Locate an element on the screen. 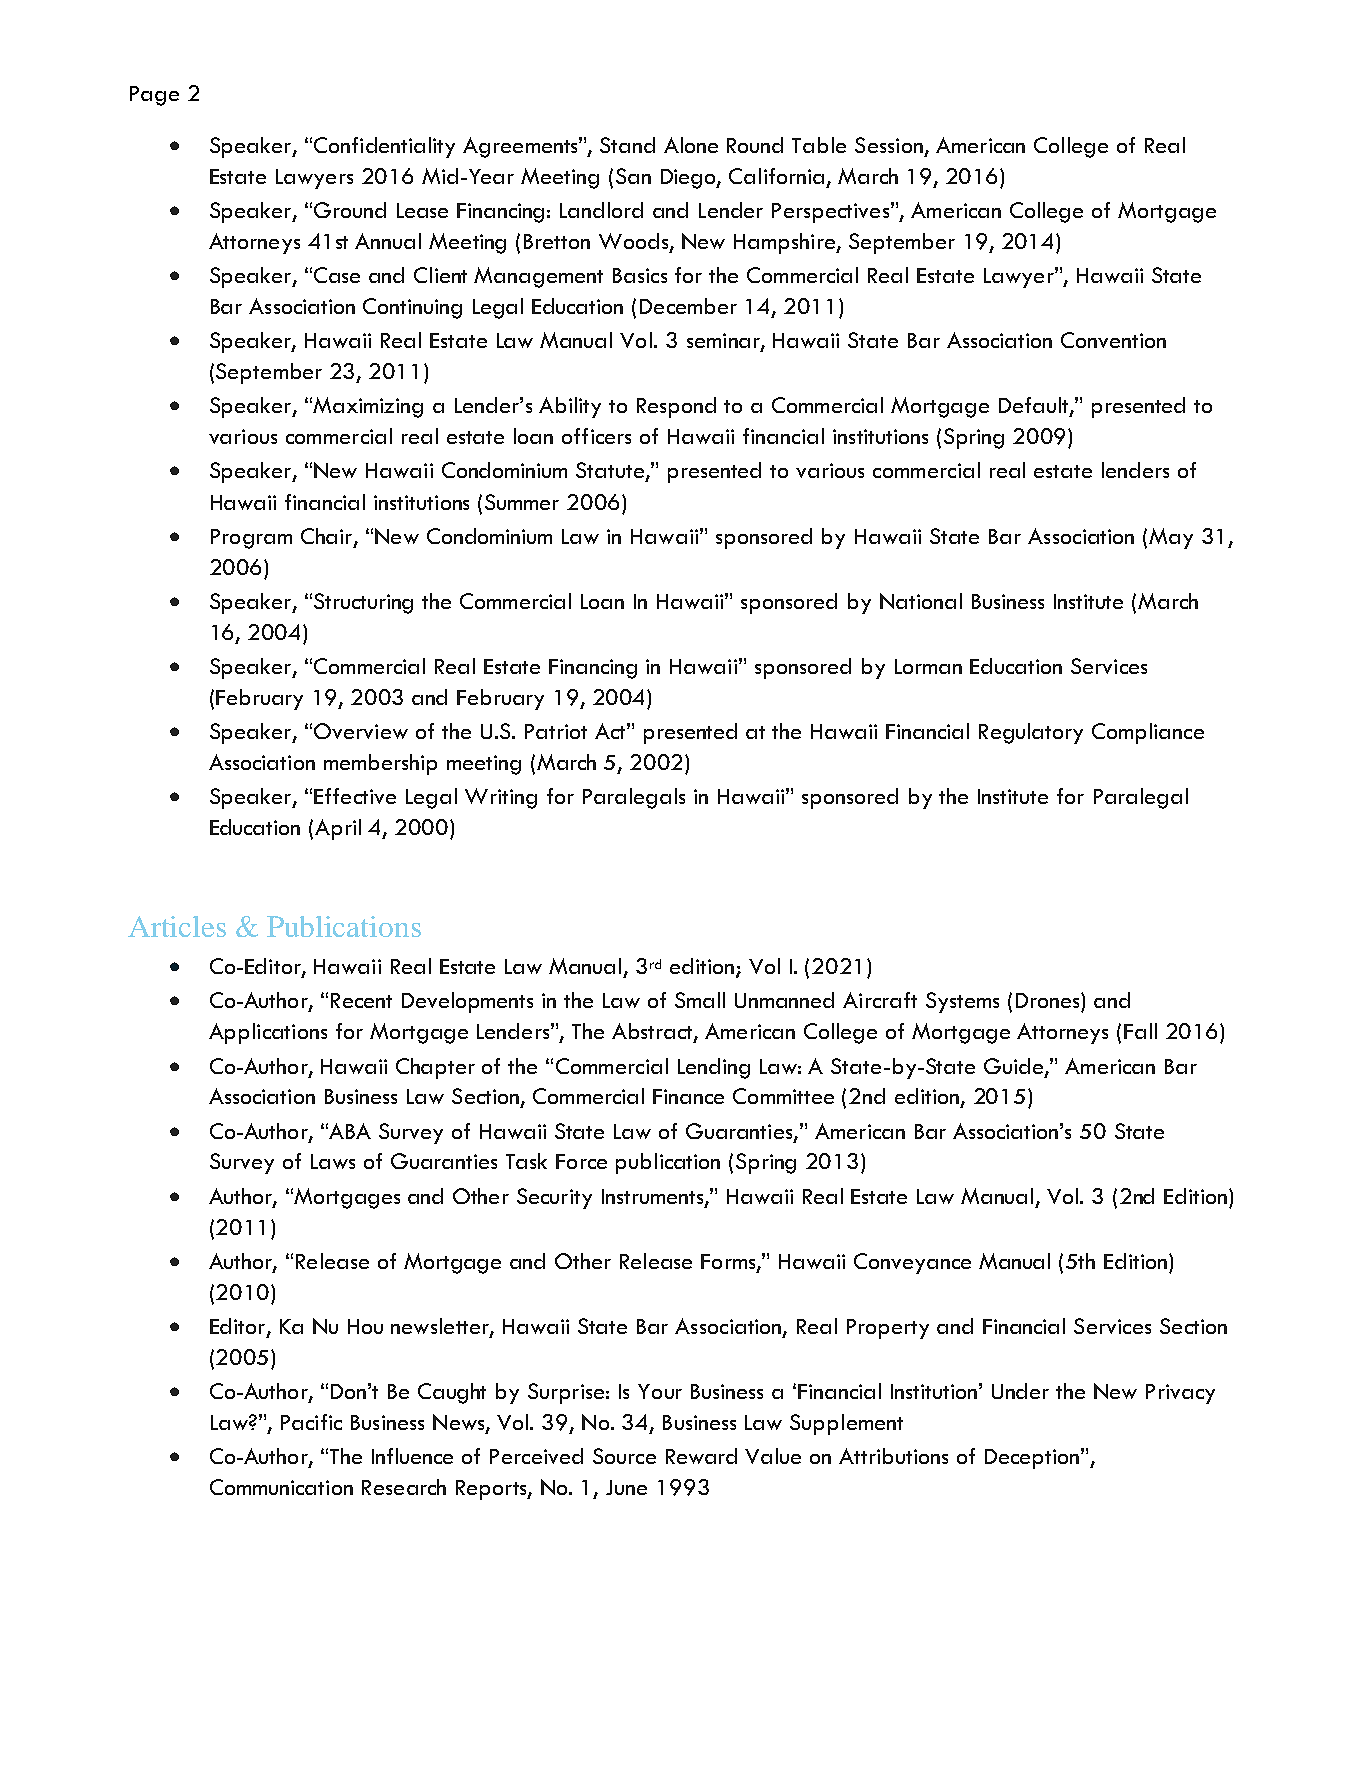  Under is located at coordinates (1020, 1391).
